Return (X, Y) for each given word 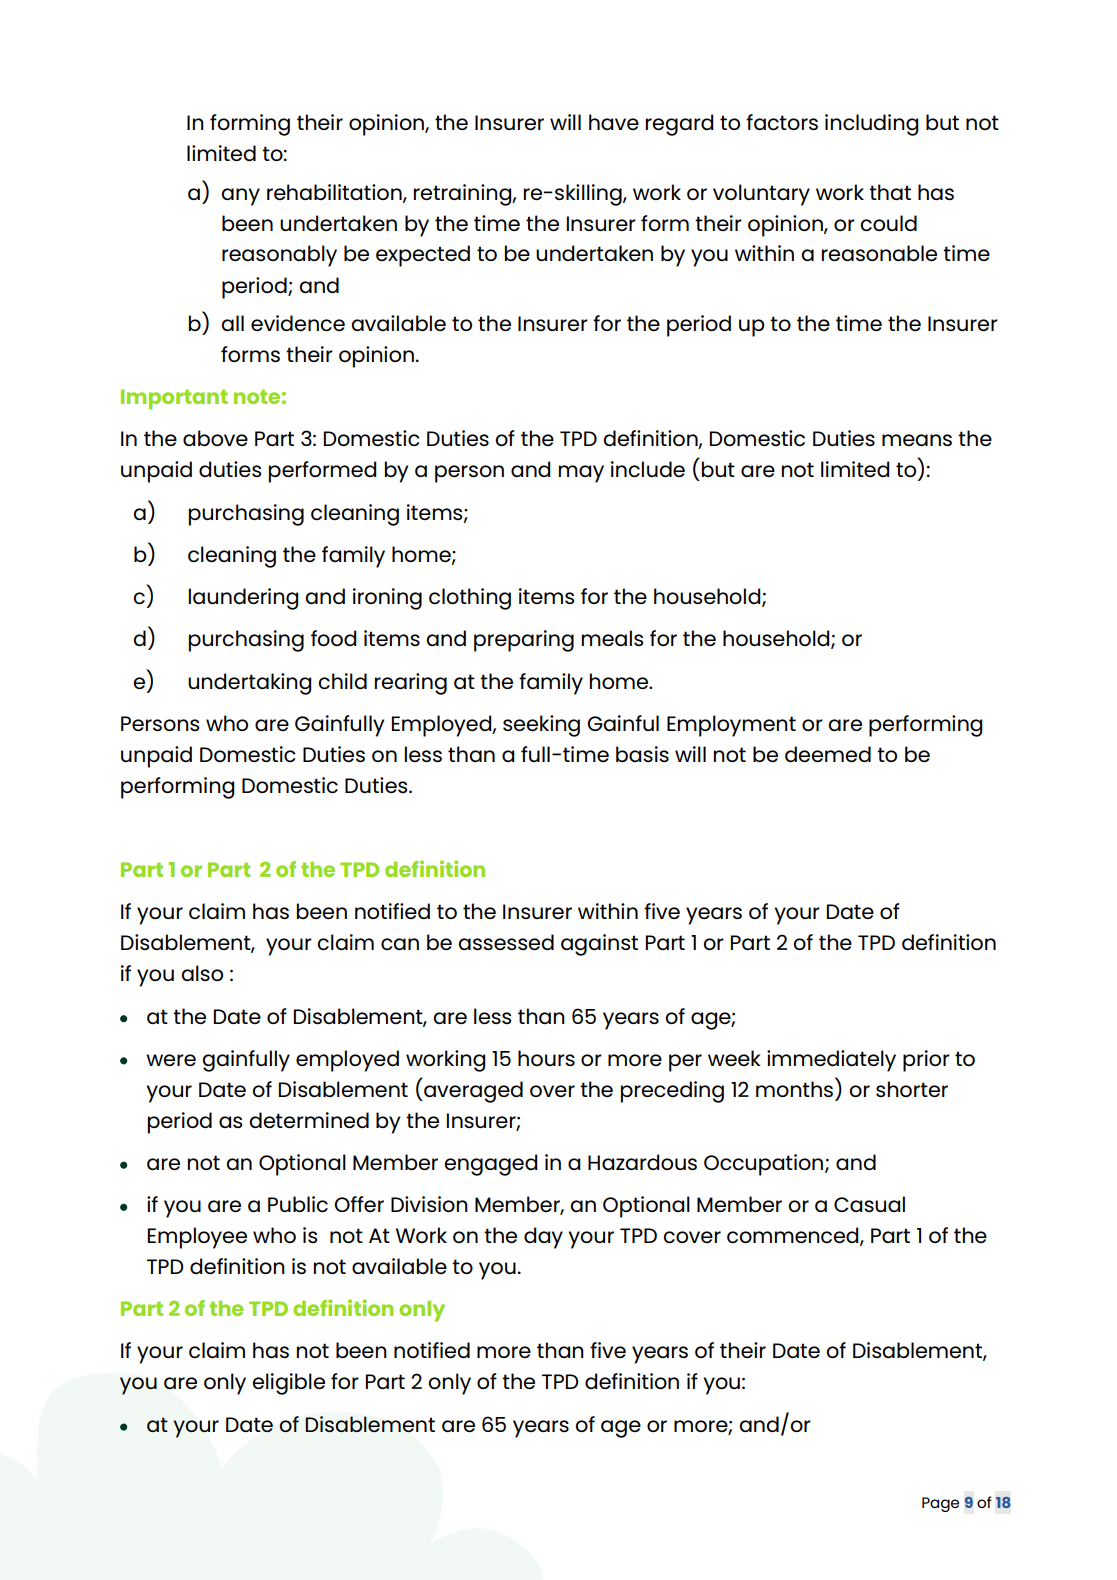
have (614, 122)
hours (546, 1058)
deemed (828, 754)
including (871, 125)
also (202, 973)
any (240, 197)
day (543, 1238)
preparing (524, 641)
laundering (243, 599)
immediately (831, 1061)
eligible (288, 1384)
